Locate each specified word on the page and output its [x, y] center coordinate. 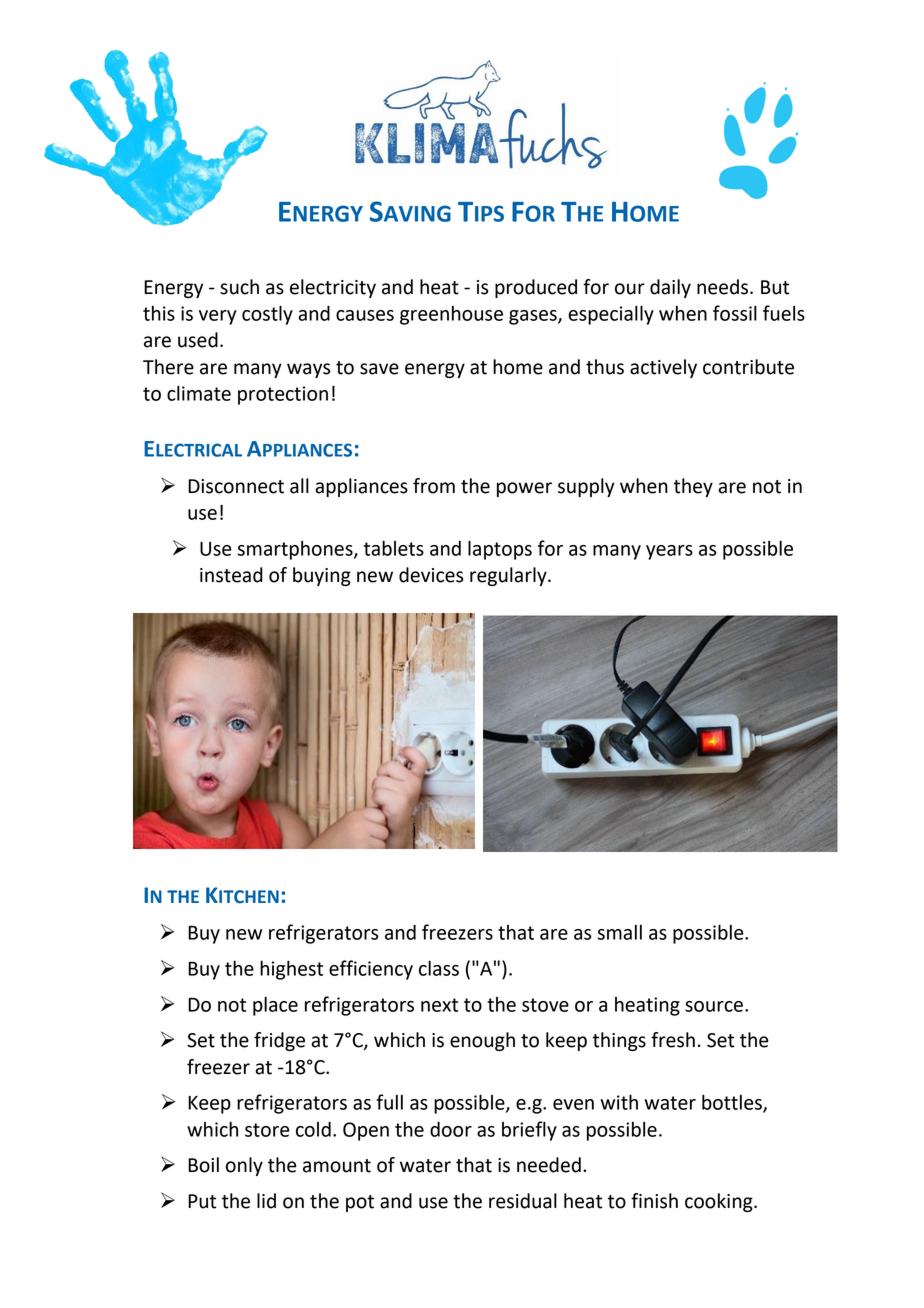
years [669, 552]
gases [534, 317]
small [620, 932]
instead [231, 575]
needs [722, 287]
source [714, 1006]
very [218, 317]
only [244, 1166]
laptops [500, 550]
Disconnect [236, 486]
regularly [509, 576]
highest [291, 970]
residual [523, 1201]
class [439, 968]
